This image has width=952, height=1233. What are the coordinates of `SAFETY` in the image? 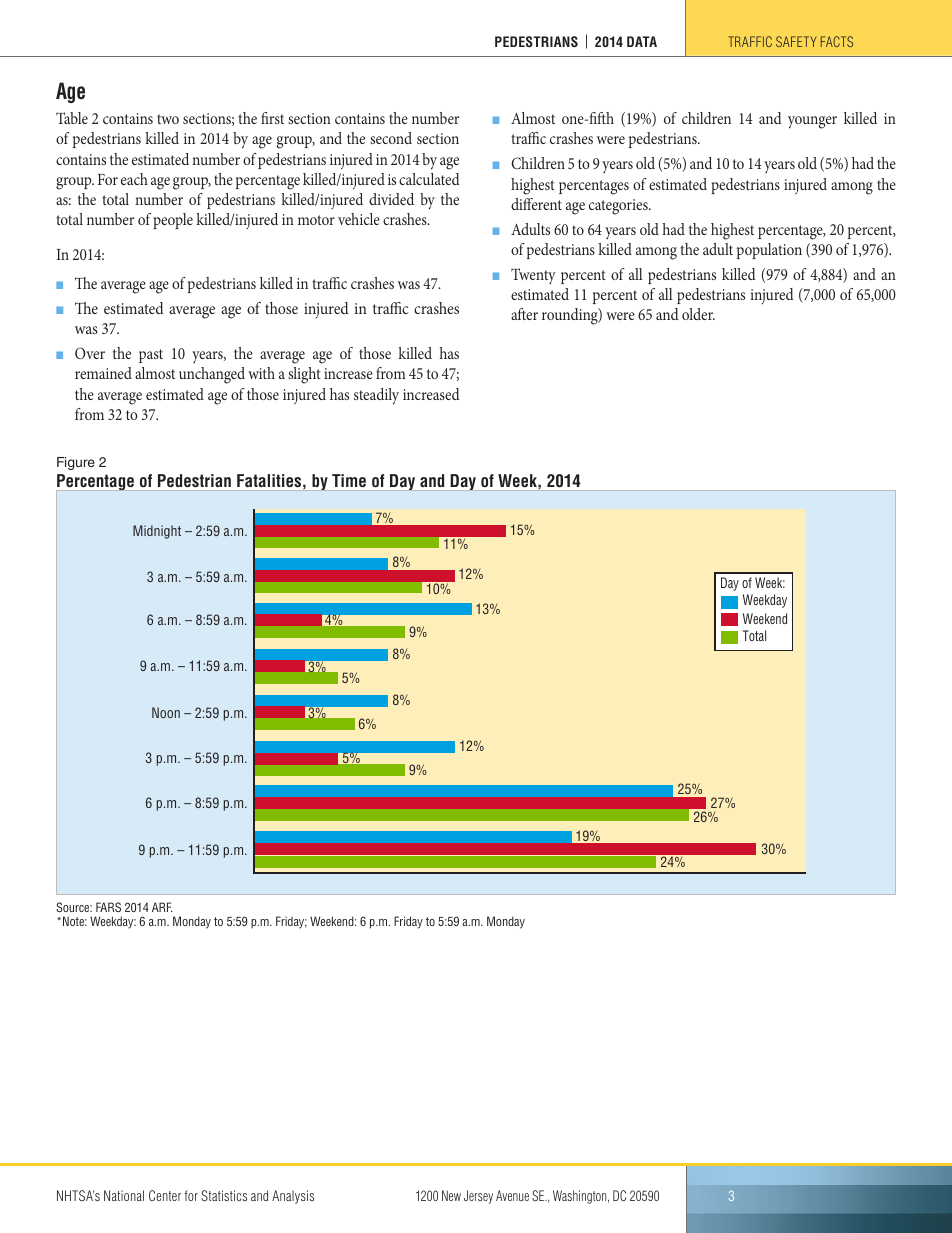 It's located at (796, 41).
